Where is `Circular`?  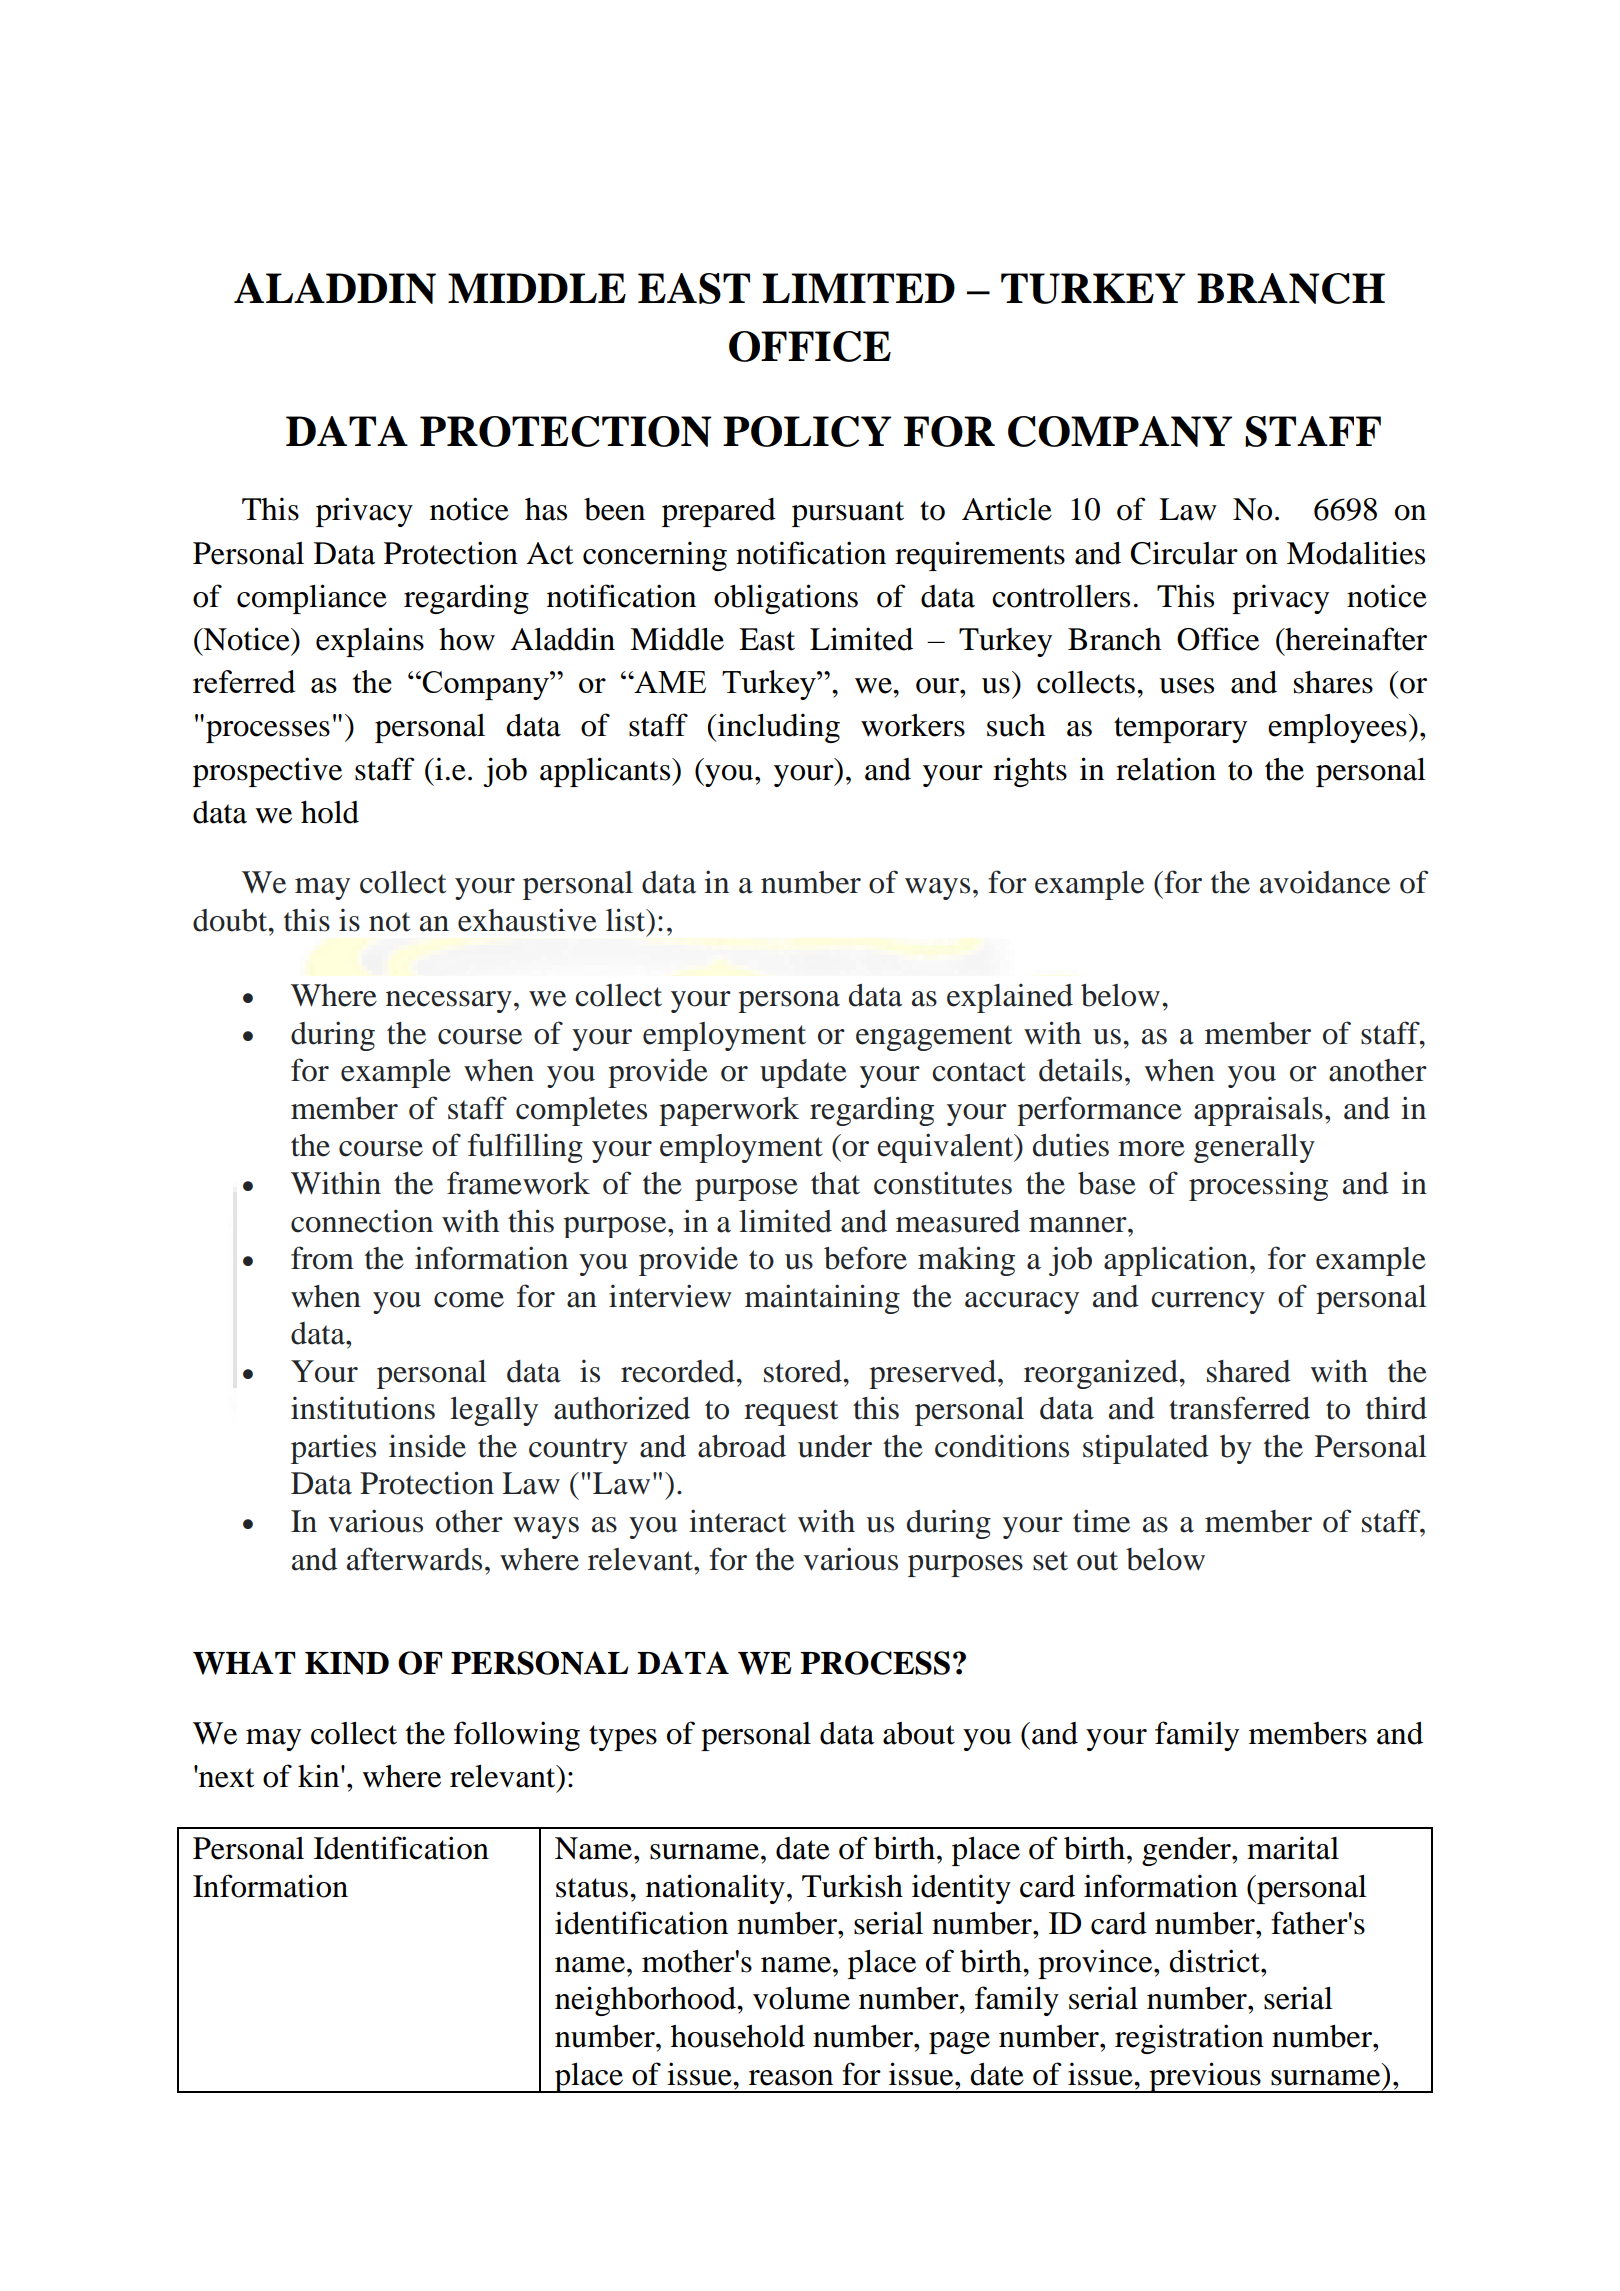 Circular is located at coordinates (1184, 553).
